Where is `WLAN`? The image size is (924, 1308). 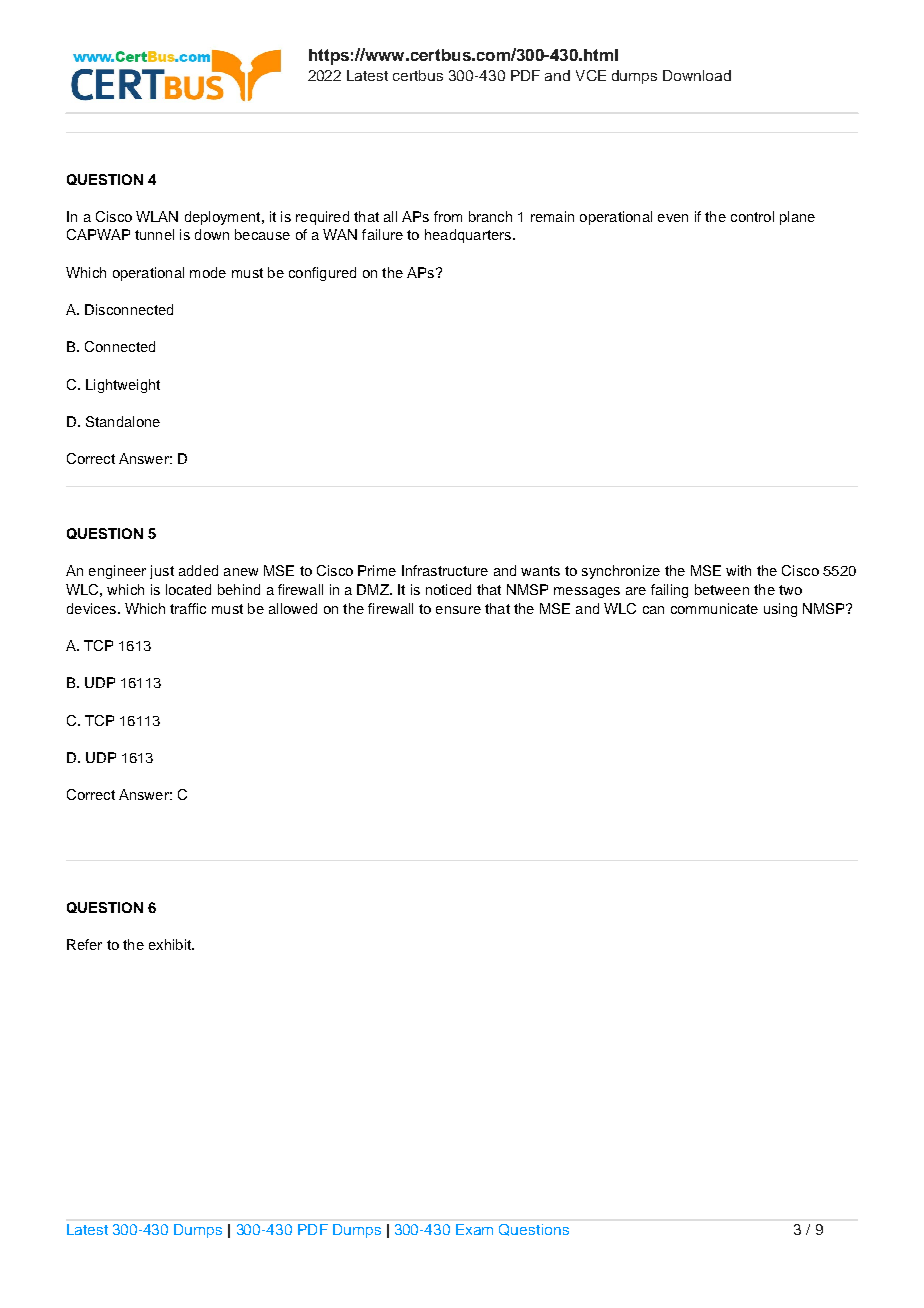
WLAN is located at coordinates (157, 216).
